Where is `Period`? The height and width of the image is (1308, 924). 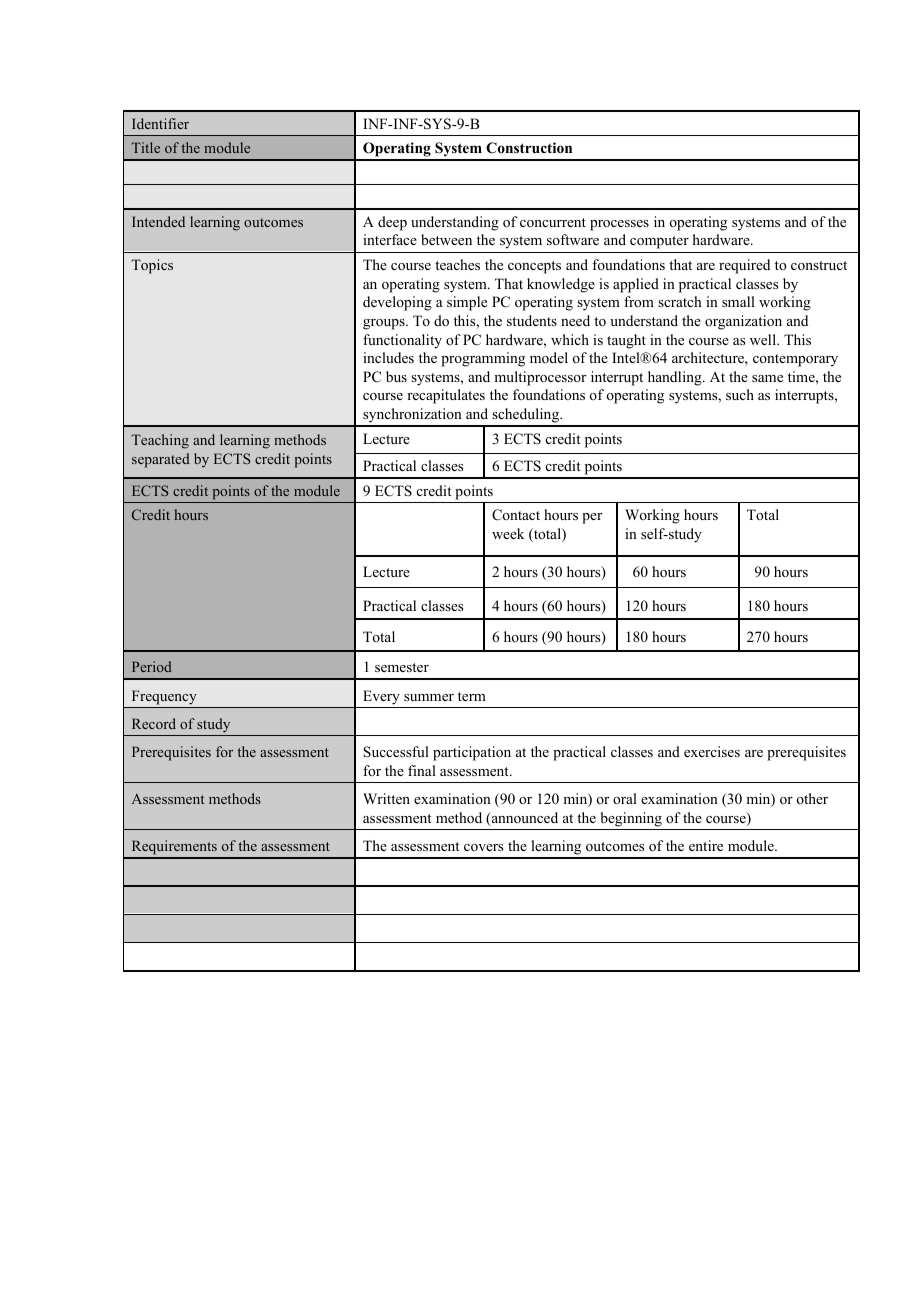 Period is located at coordinates (152, 666).
